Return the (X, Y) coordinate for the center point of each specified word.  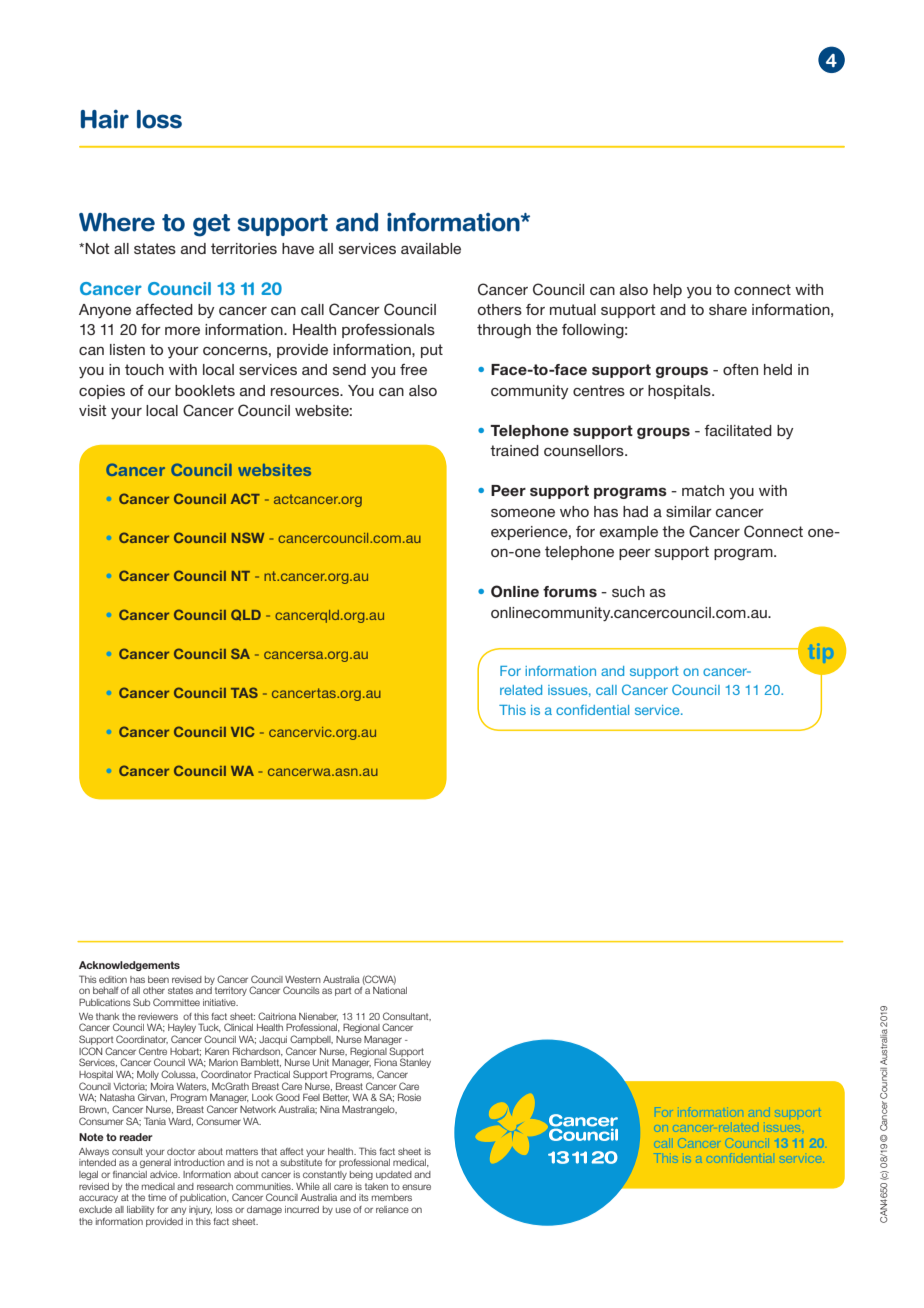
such (628, 591)
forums (570, 592)
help (667, 291)
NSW (247, 537)
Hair (105, 119)
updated (394, 1175)
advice (165, 1174)
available (431, 248)
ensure (416, 1187)
